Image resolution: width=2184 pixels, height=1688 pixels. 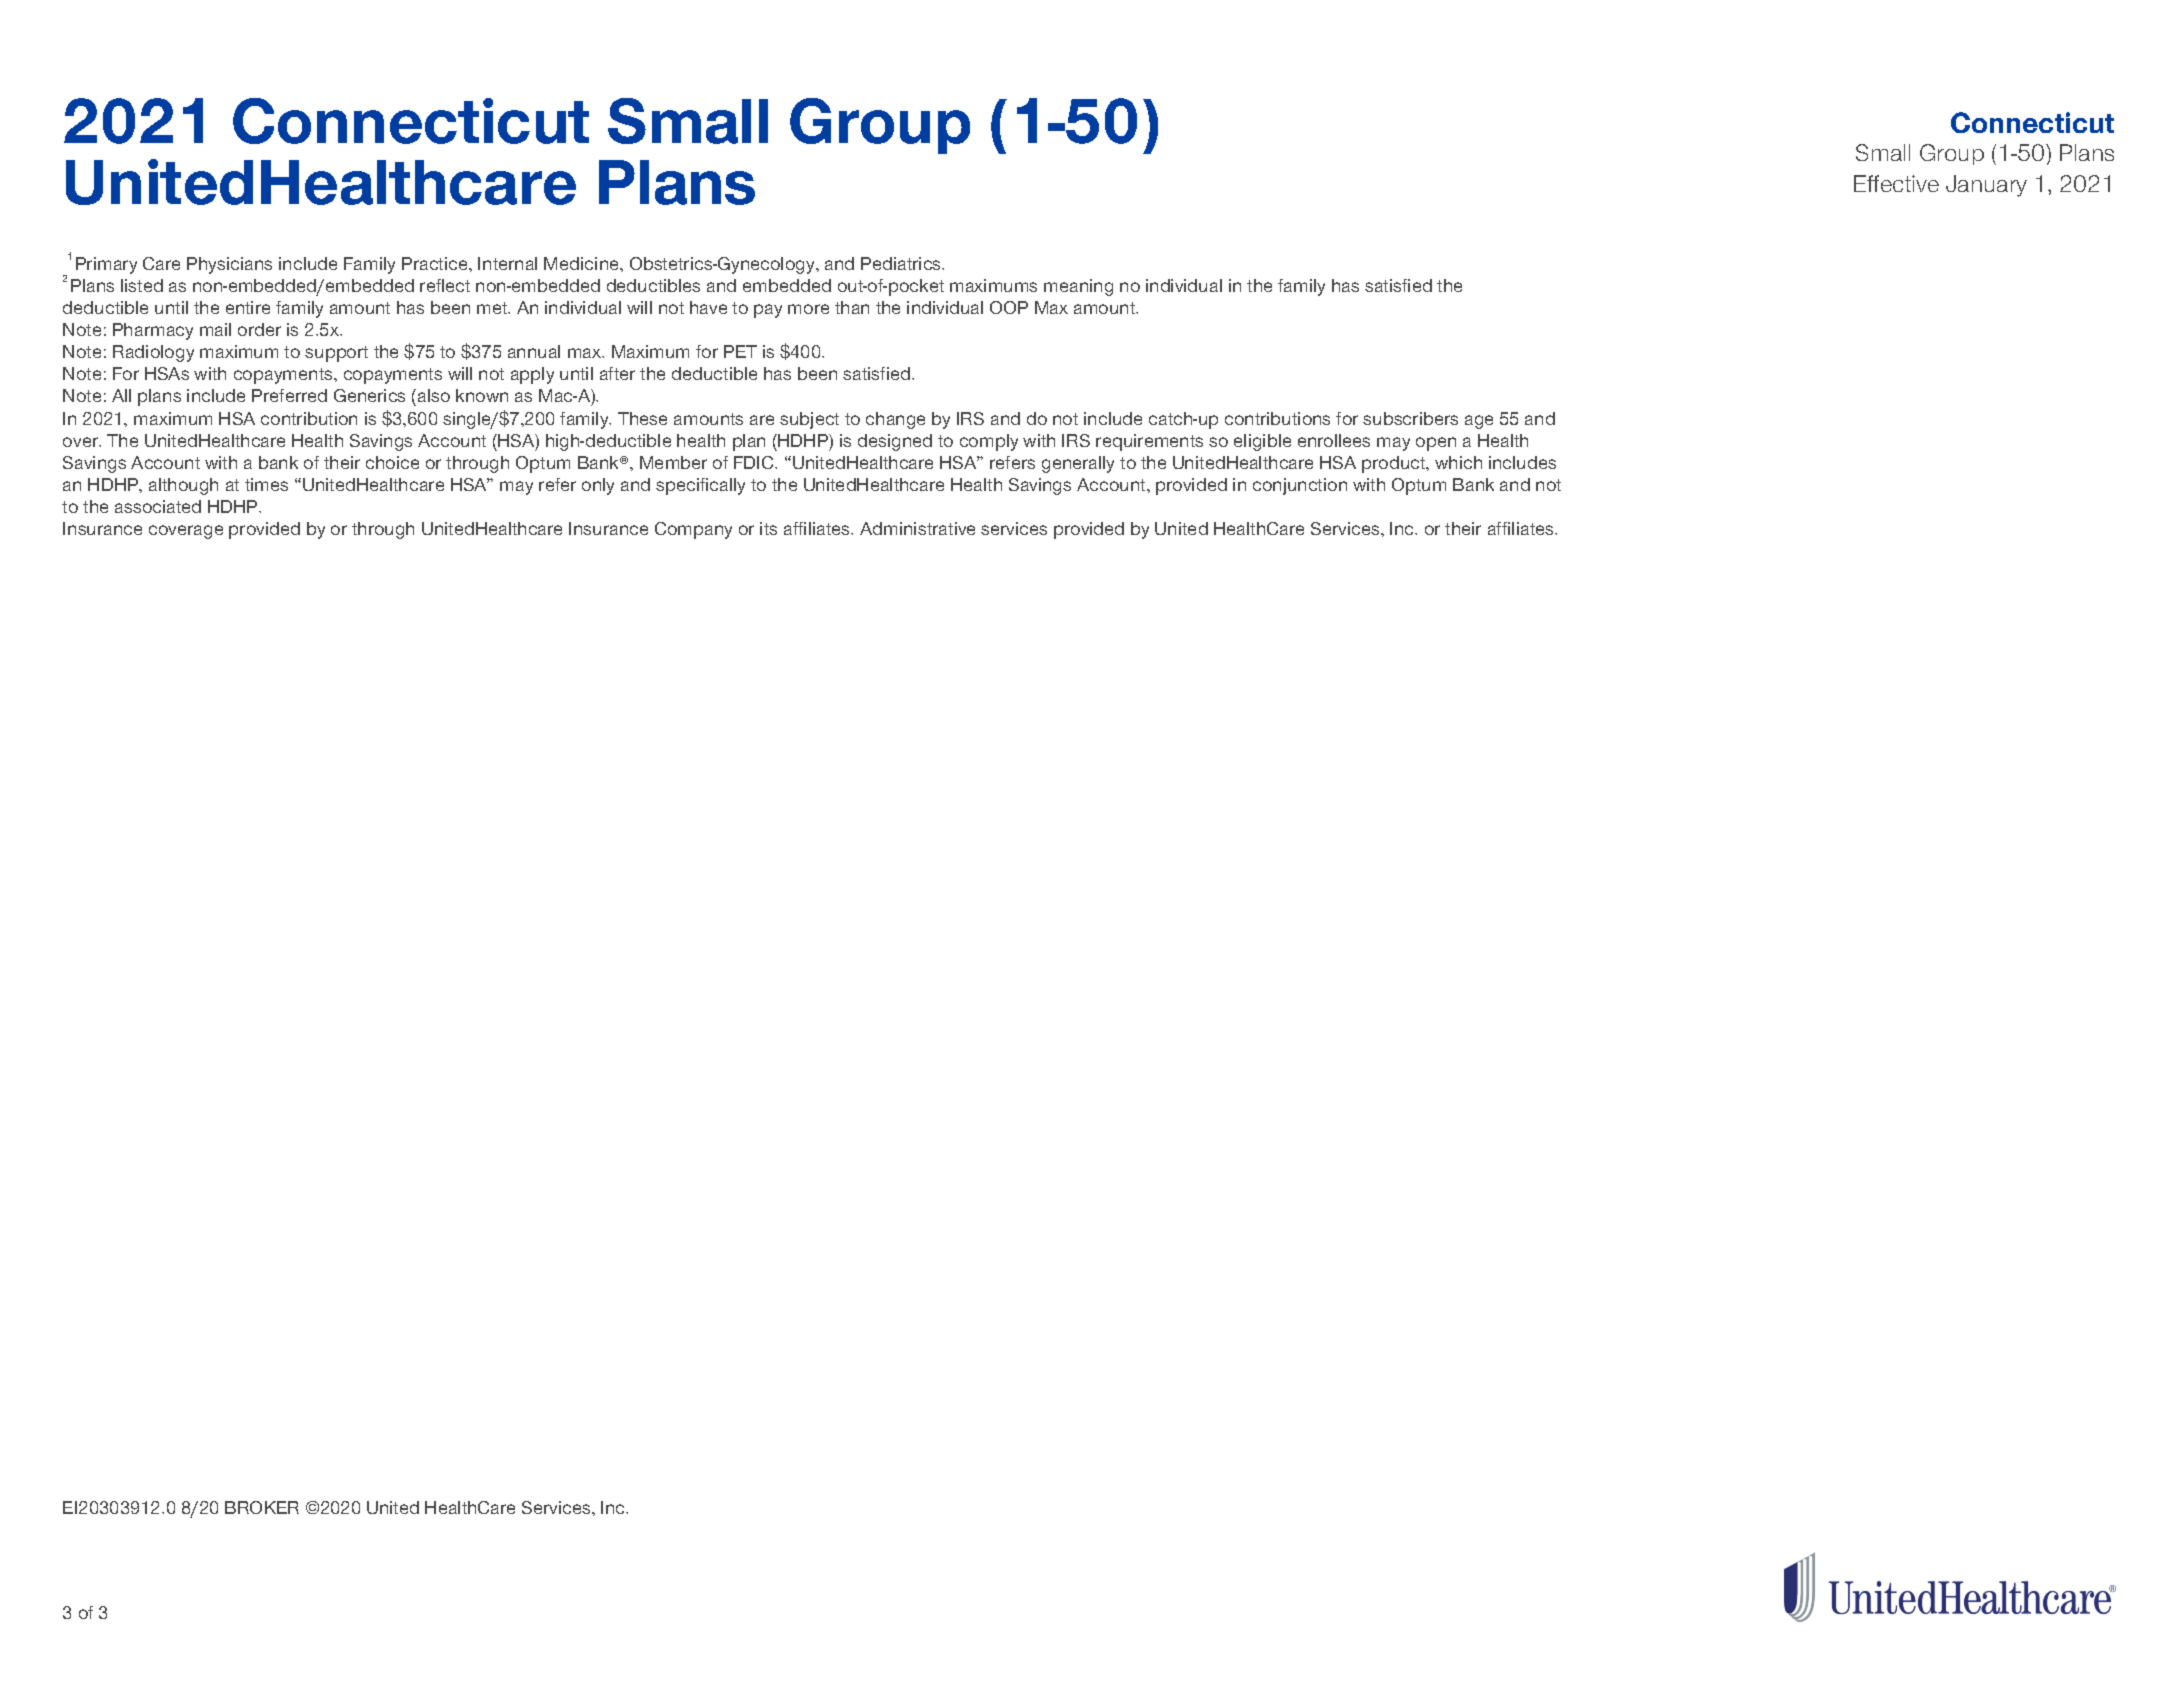 What do you see at coordinates (158, 506) in the screenshot?
I see `associated` at bounding box center [158, 506].
